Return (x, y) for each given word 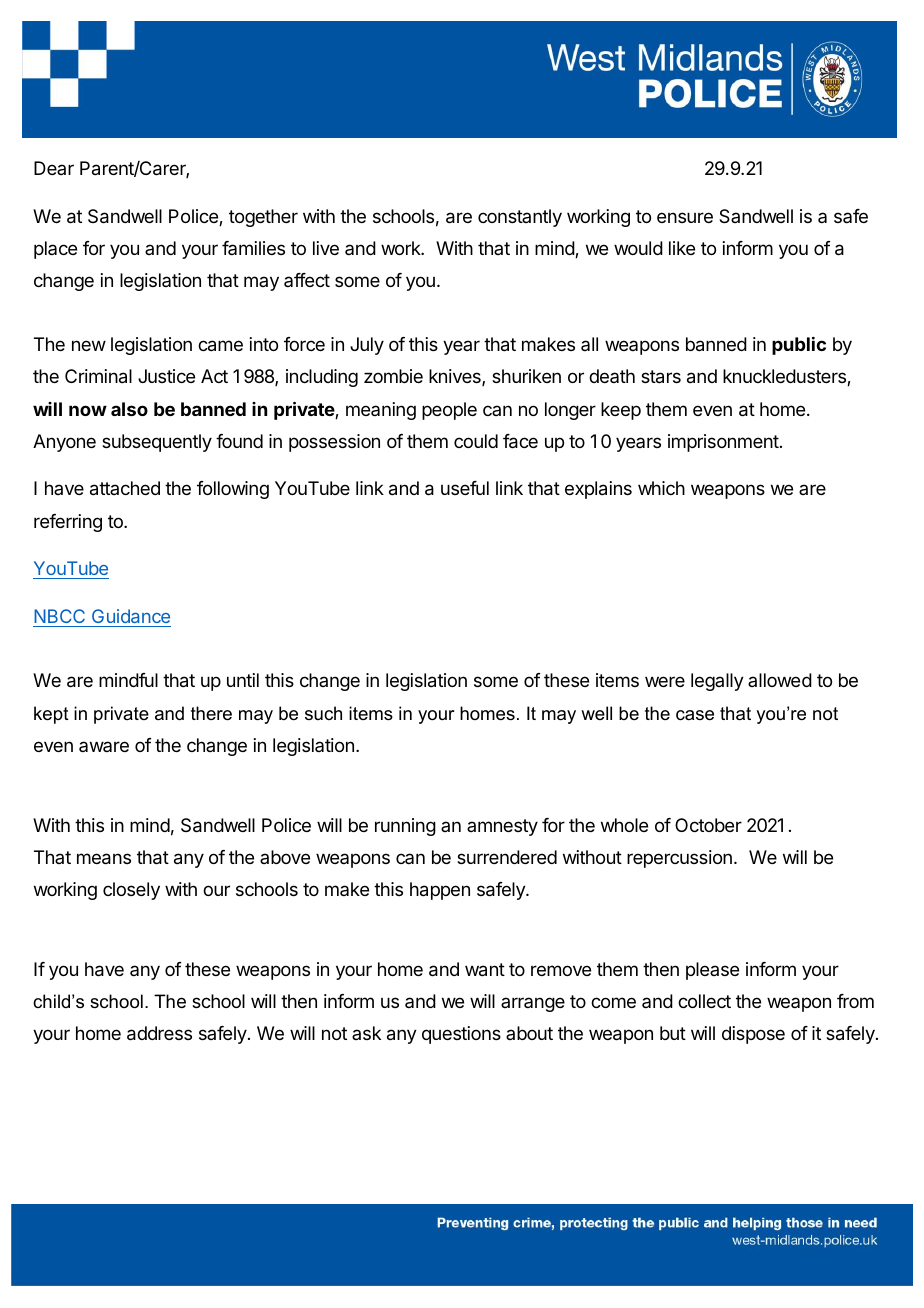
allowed (780, 680)
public (799, 346)
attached (125, 488)
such (323, 713)
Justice (166, 376)
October (708, 825)
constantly (520, 218)
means (104, 859)
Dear (54, 168)
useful (465, 488)
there (211, 713)
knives (456, 377)
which (661, 488)
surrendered (507, 857)
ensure (685, 217)
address (159, 1033)
